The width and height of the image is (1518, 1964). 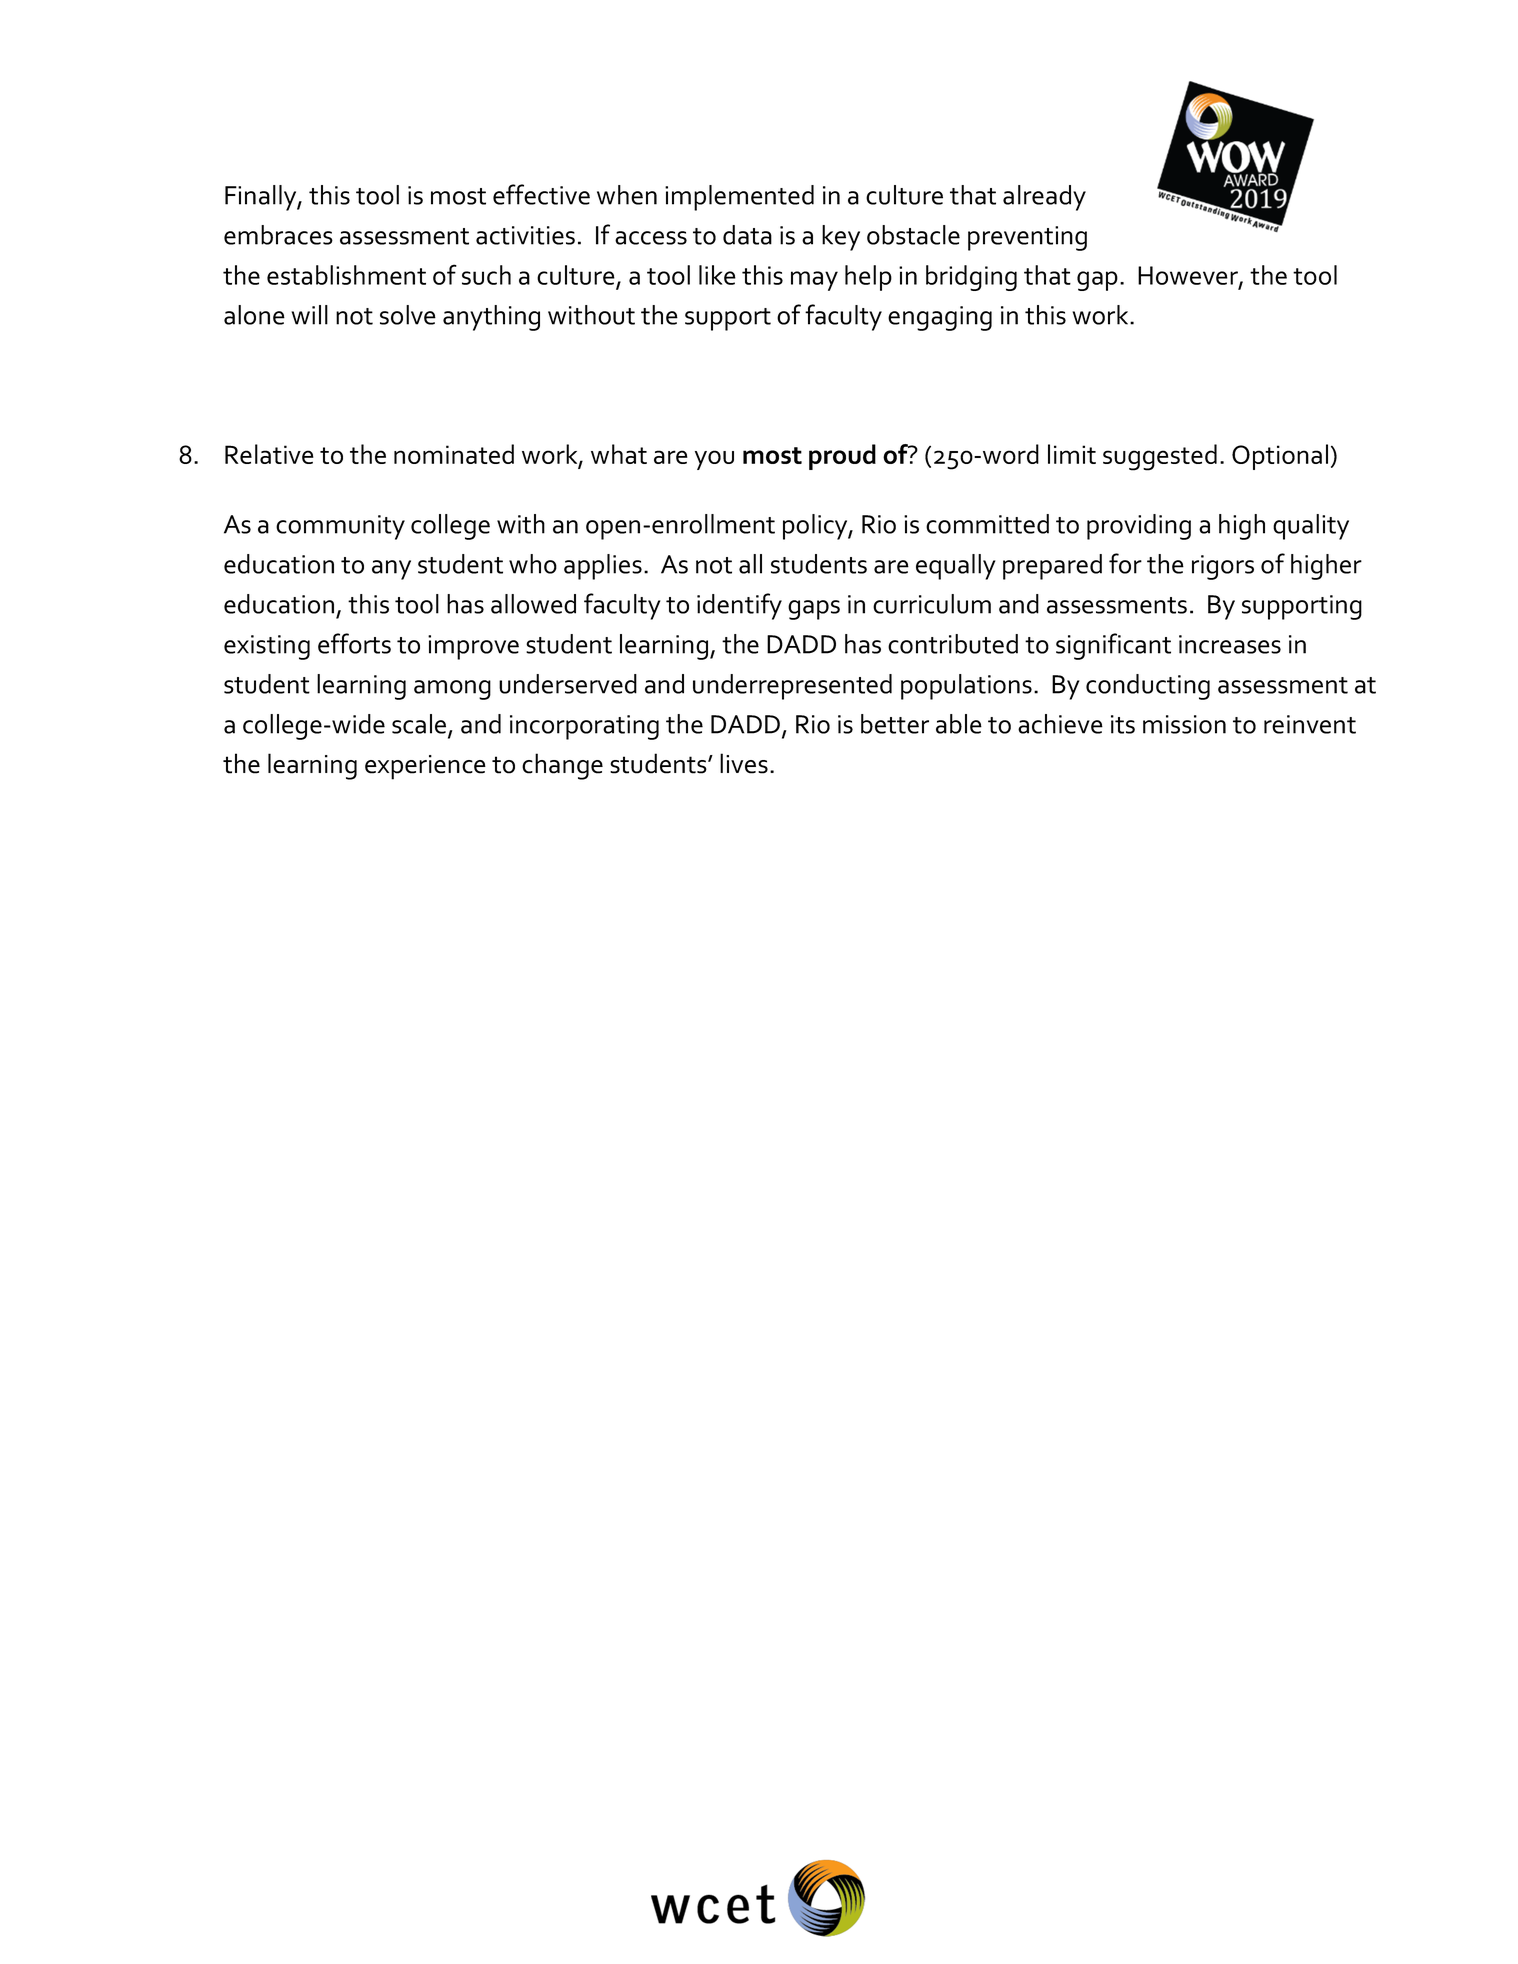 I want to click on embraces, so click(x=278, y=235).
